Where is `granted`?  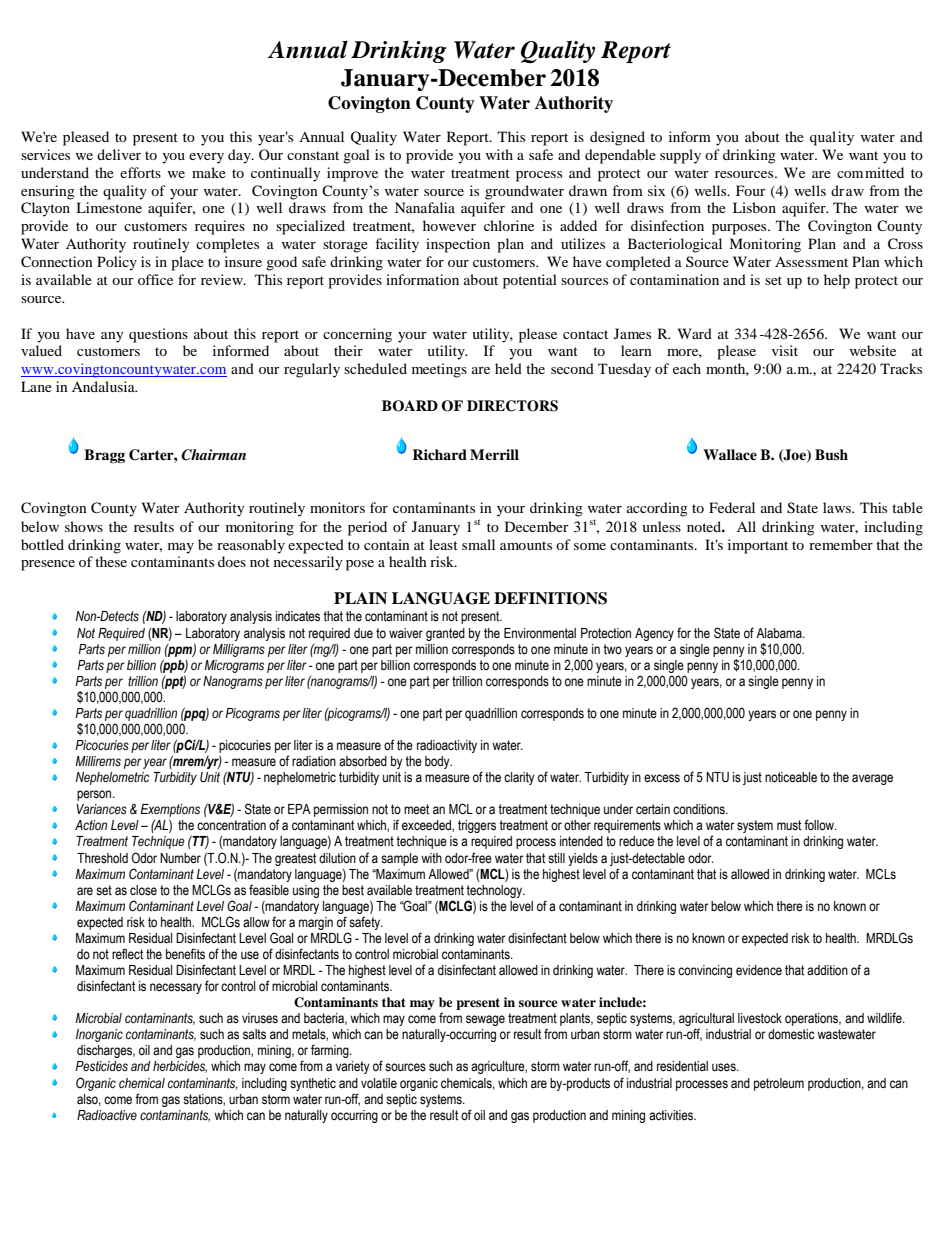
granted is located at coordinates (445, 634).
